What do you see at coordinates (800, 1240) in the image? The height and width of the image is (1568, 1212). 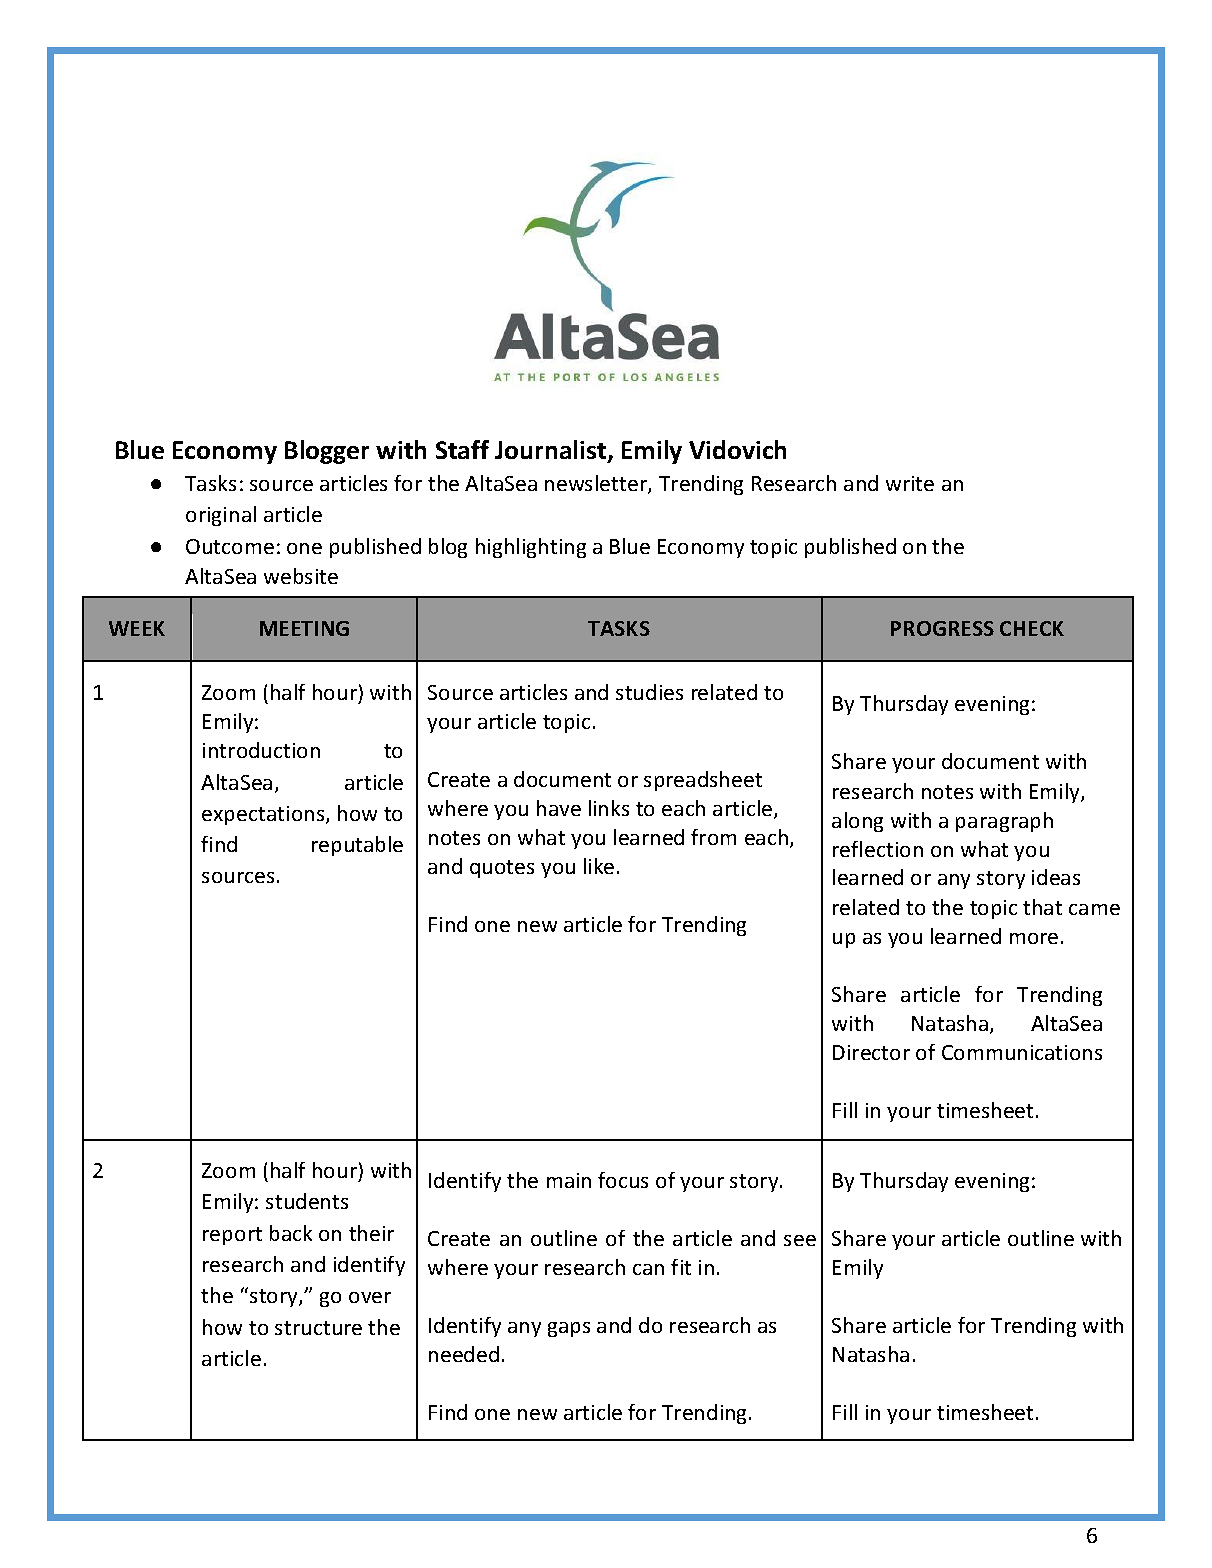 I see `see` at bounding box center [800, 1240].
